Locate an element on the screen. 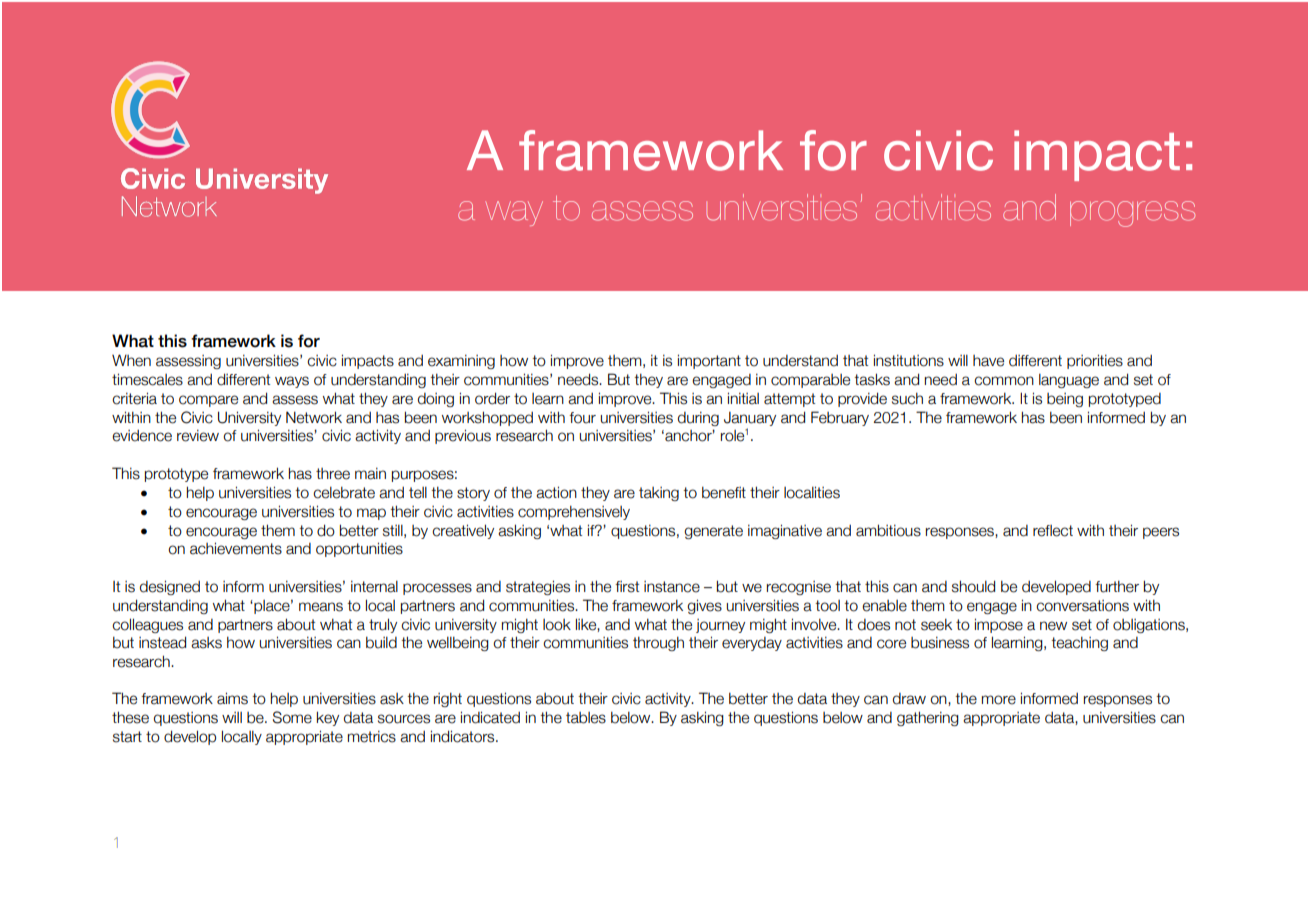  reflect is located at coordinates (1053, 531).
